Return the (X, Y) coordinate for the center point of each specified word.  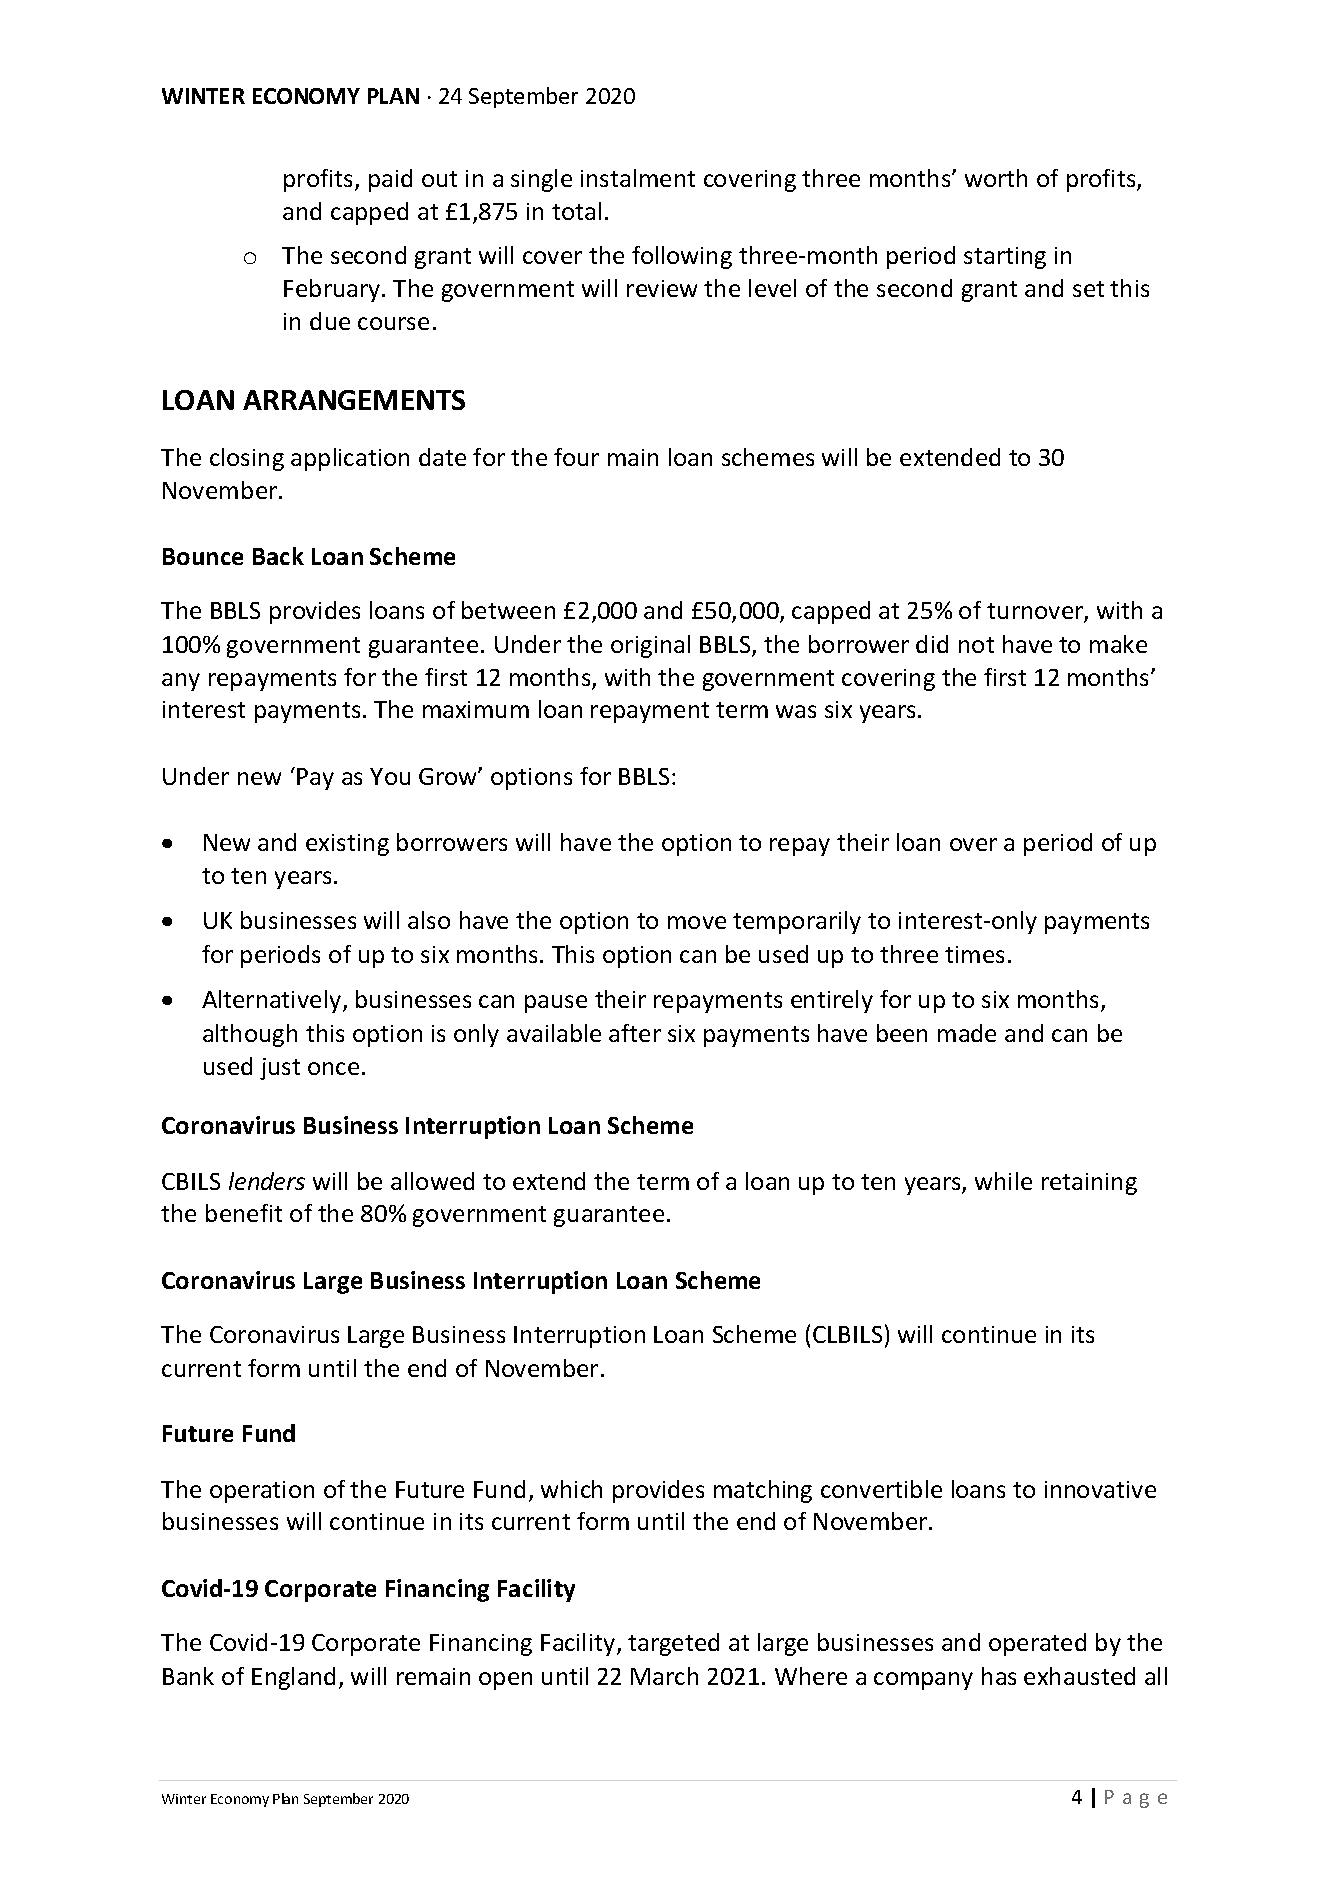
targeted (673, 1644)
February (332, 290)
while (1003, 1181)
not (976, 645)
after (635, 1033)
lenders (267, 1181)
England (293, 1678)
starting (1005, 258)
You (390, 776)
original (650, 646)
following (682, 257)
